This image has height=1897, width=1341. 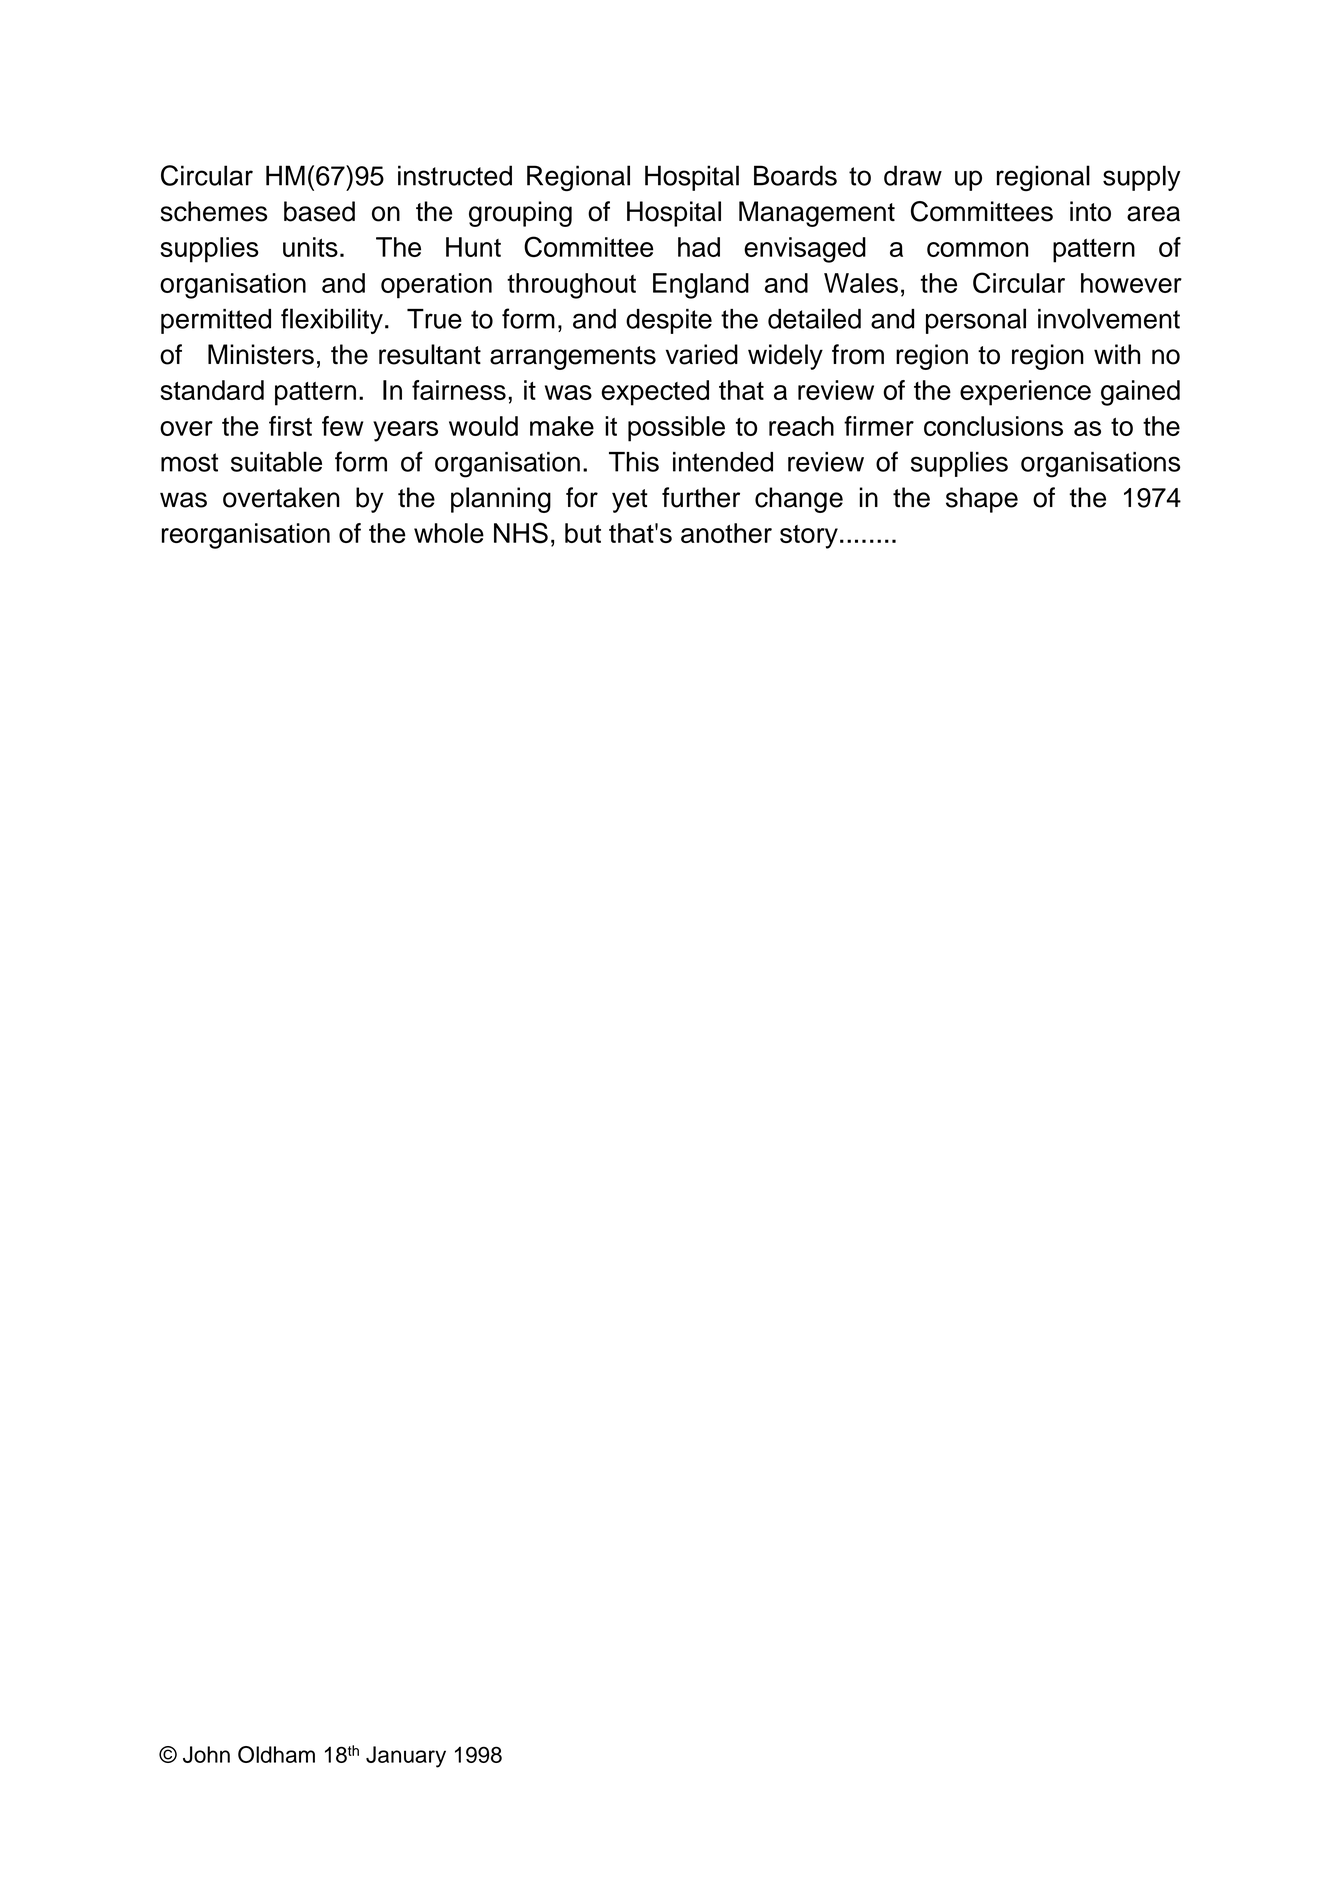 What do you see at coordinates (276, 1754) in the image?
I see `Oldham` at bounding box center [276, 1754].
